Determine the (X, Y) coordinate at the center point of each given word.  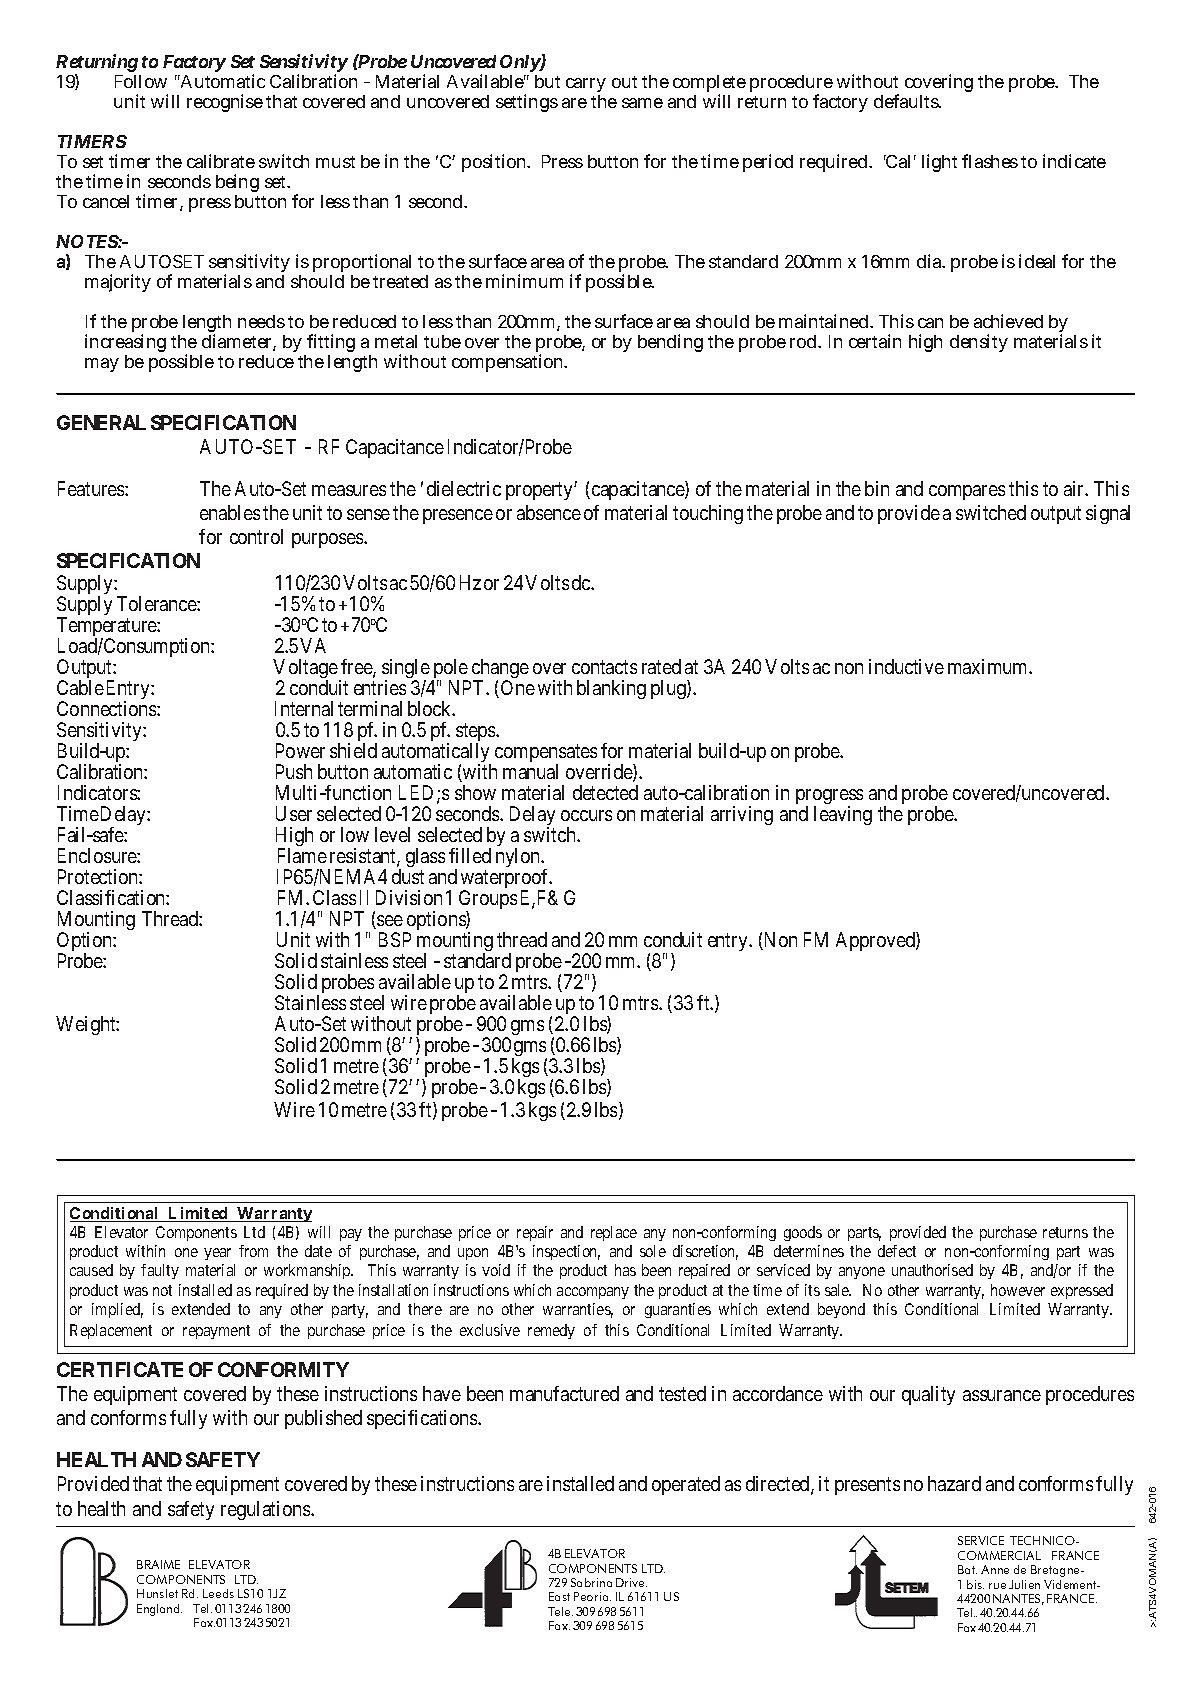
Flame (302, 855)
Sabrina (591, 1582)
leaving (843, 815)
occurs (586, 815)
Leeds (218, 1593)
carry (586, 85)
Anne (995, 1569)
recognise (225, 103)
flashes (990, 161)
